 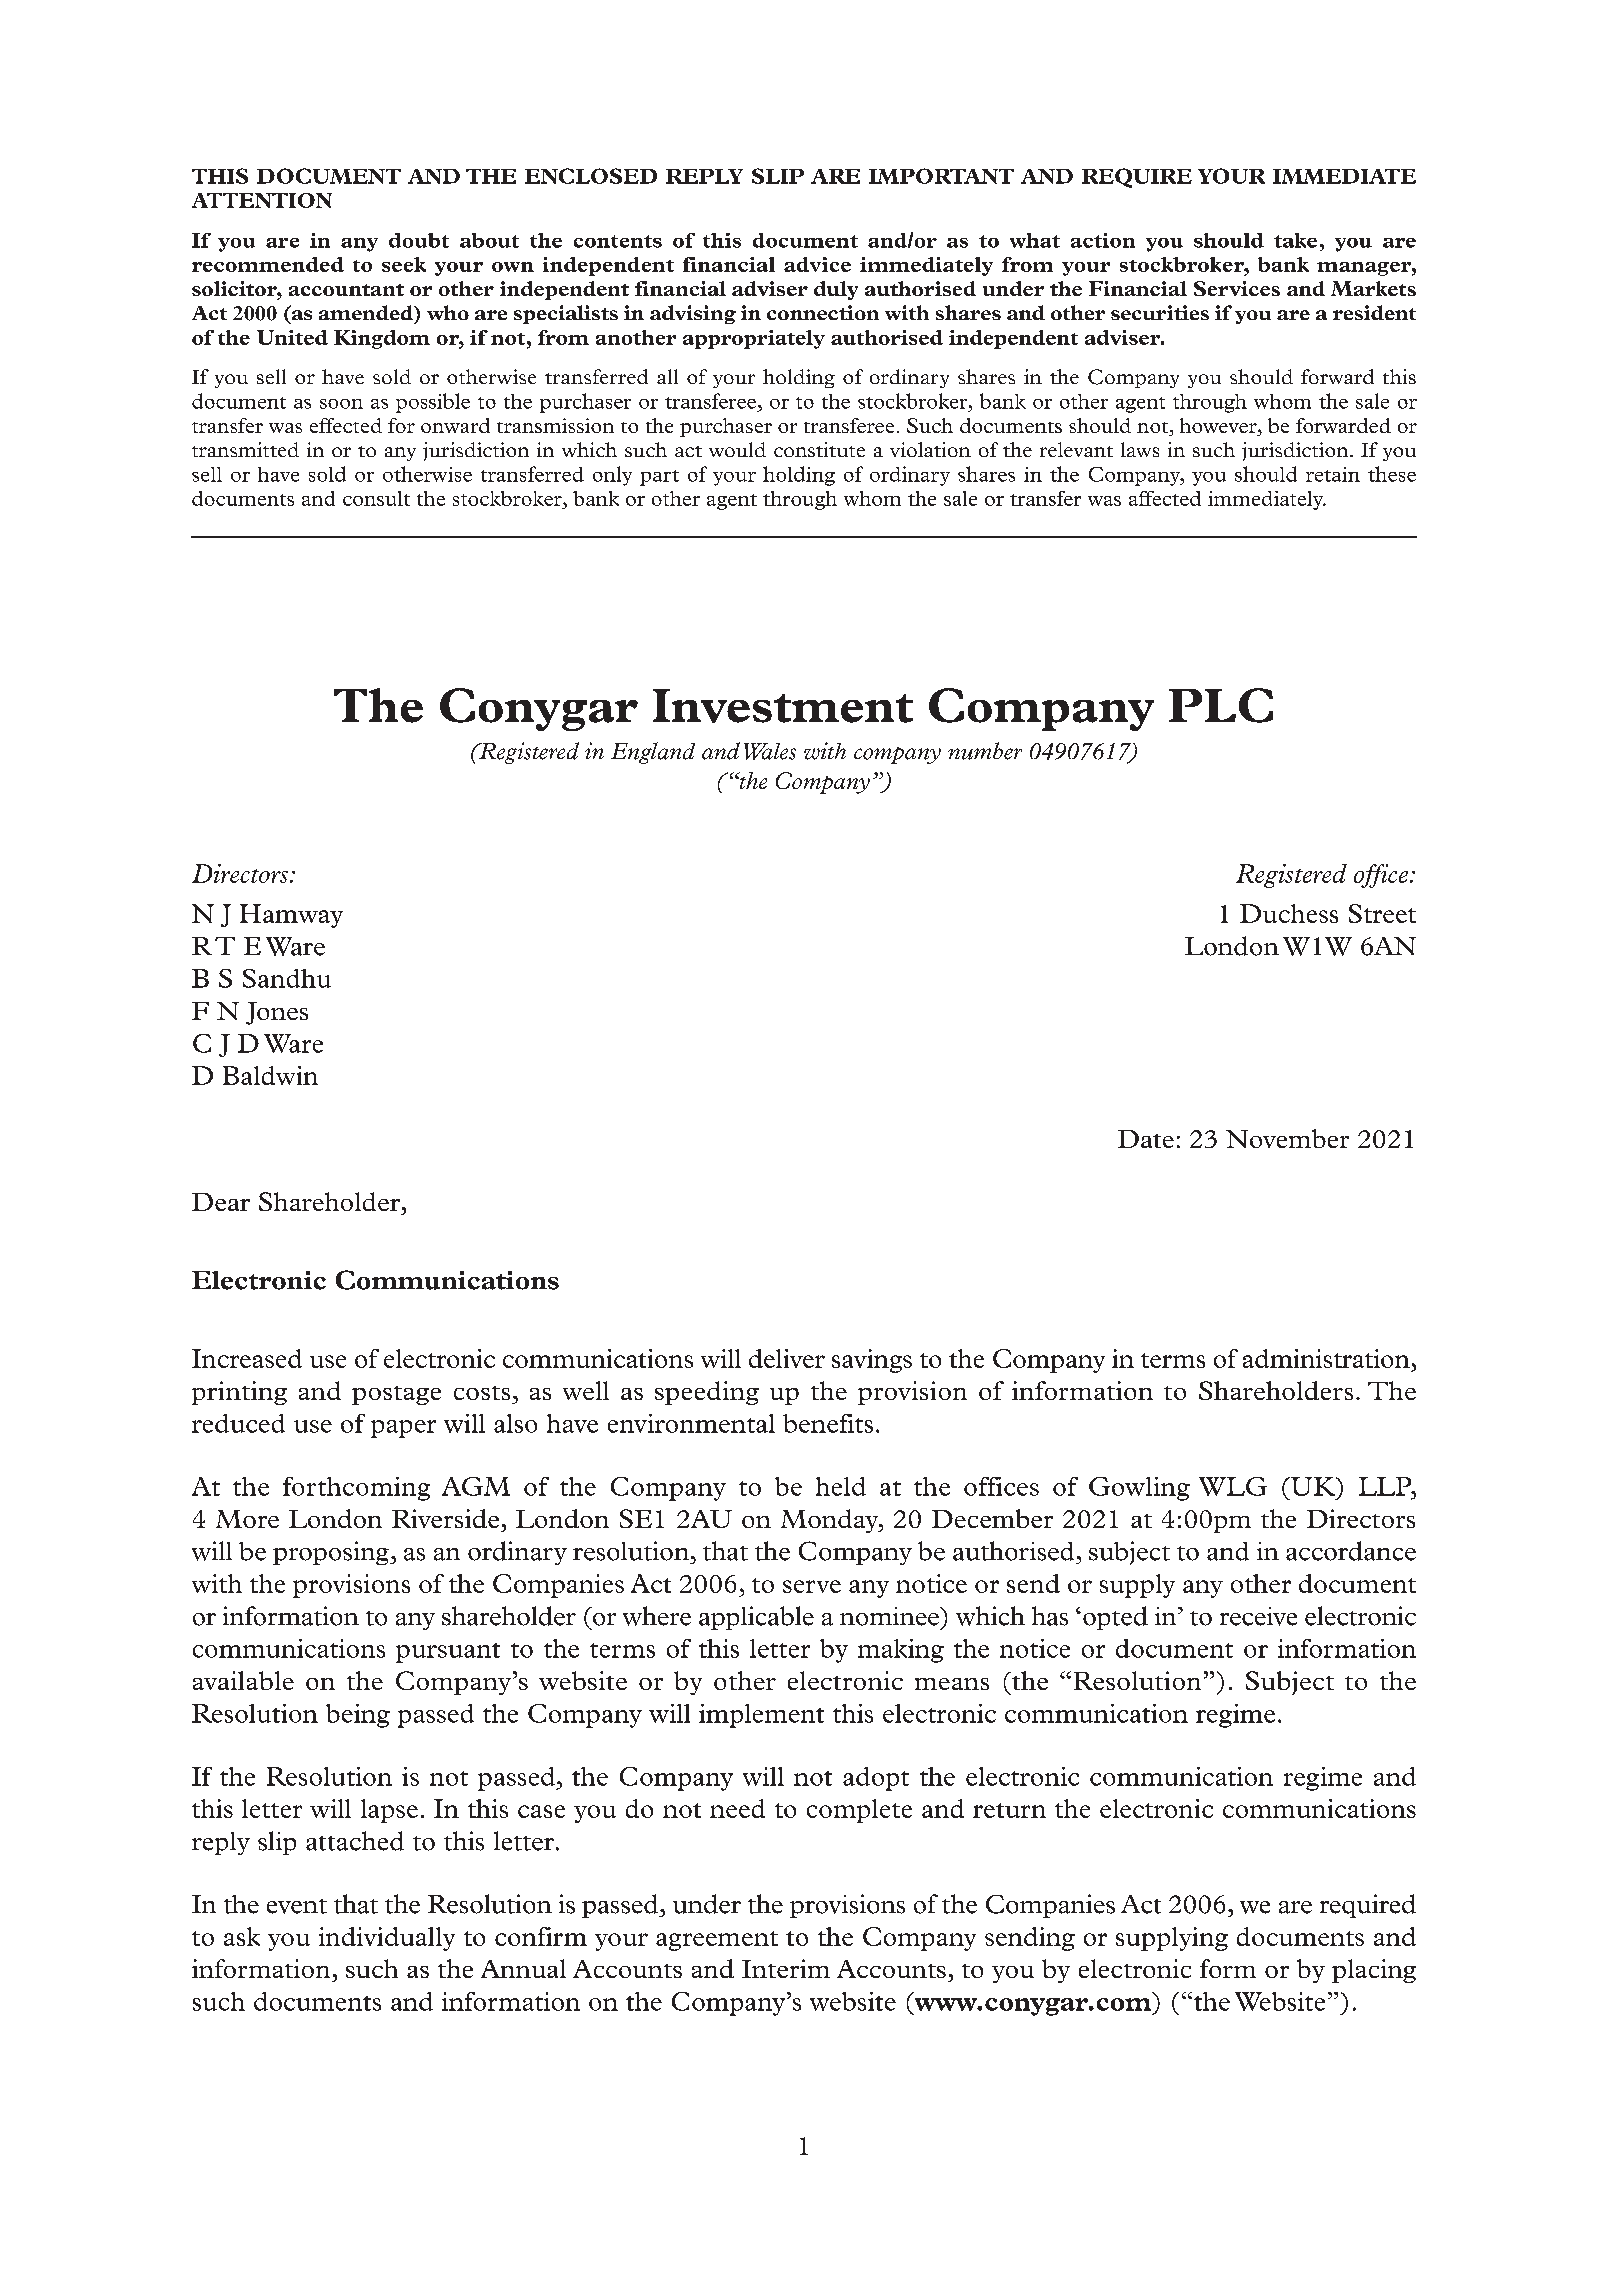 I want to click on take, so click(x=1295, y=240).
